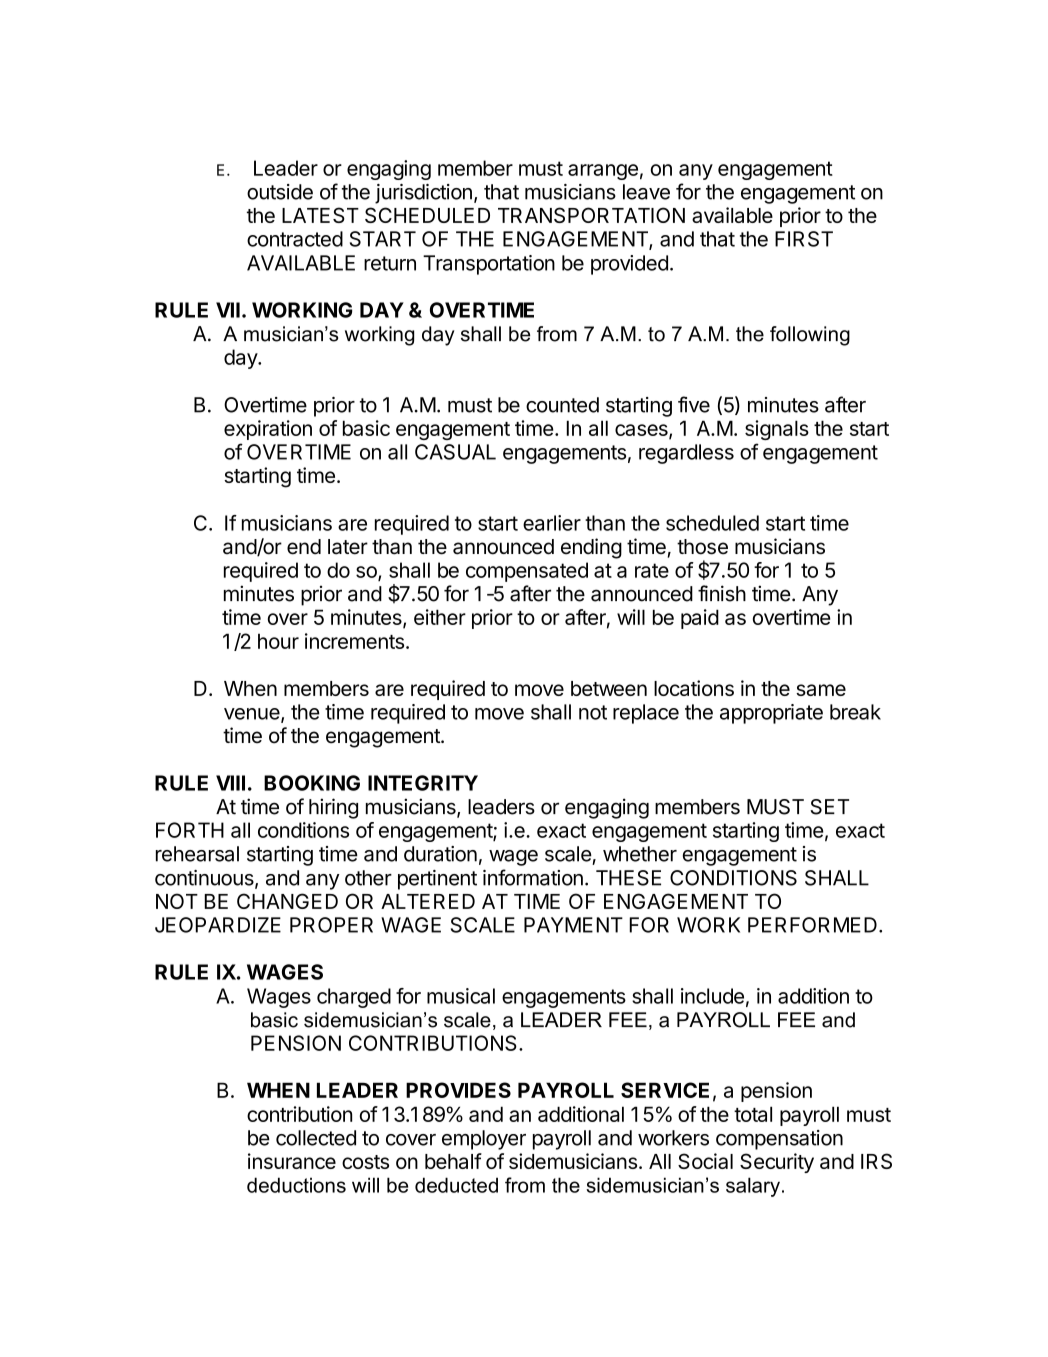  What do you see at coordinates (722, 593) in the image?
I see `finish` at bounding box center [722, 593].
